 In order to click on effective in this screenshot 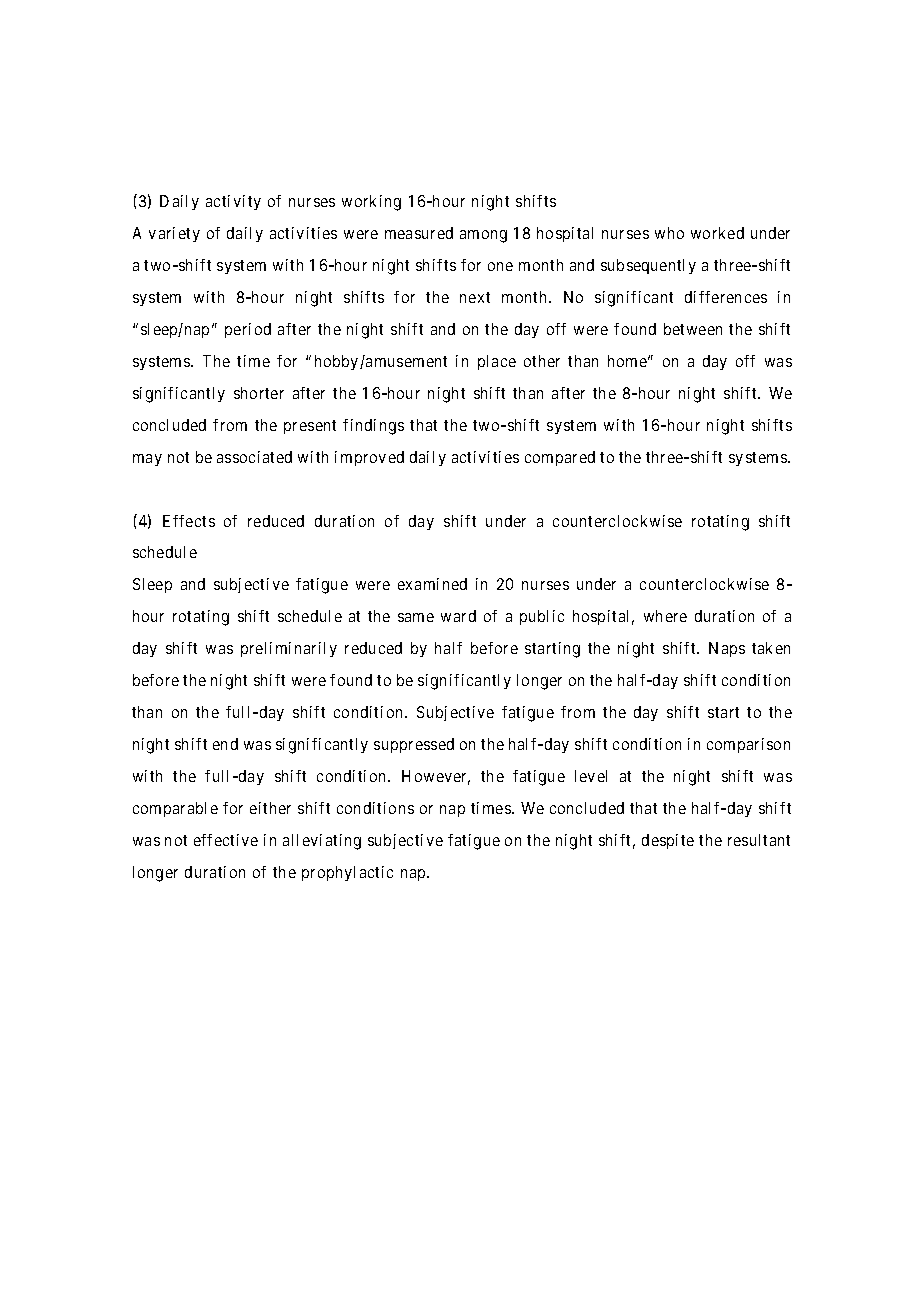, I will do `click(226, 840)`.
